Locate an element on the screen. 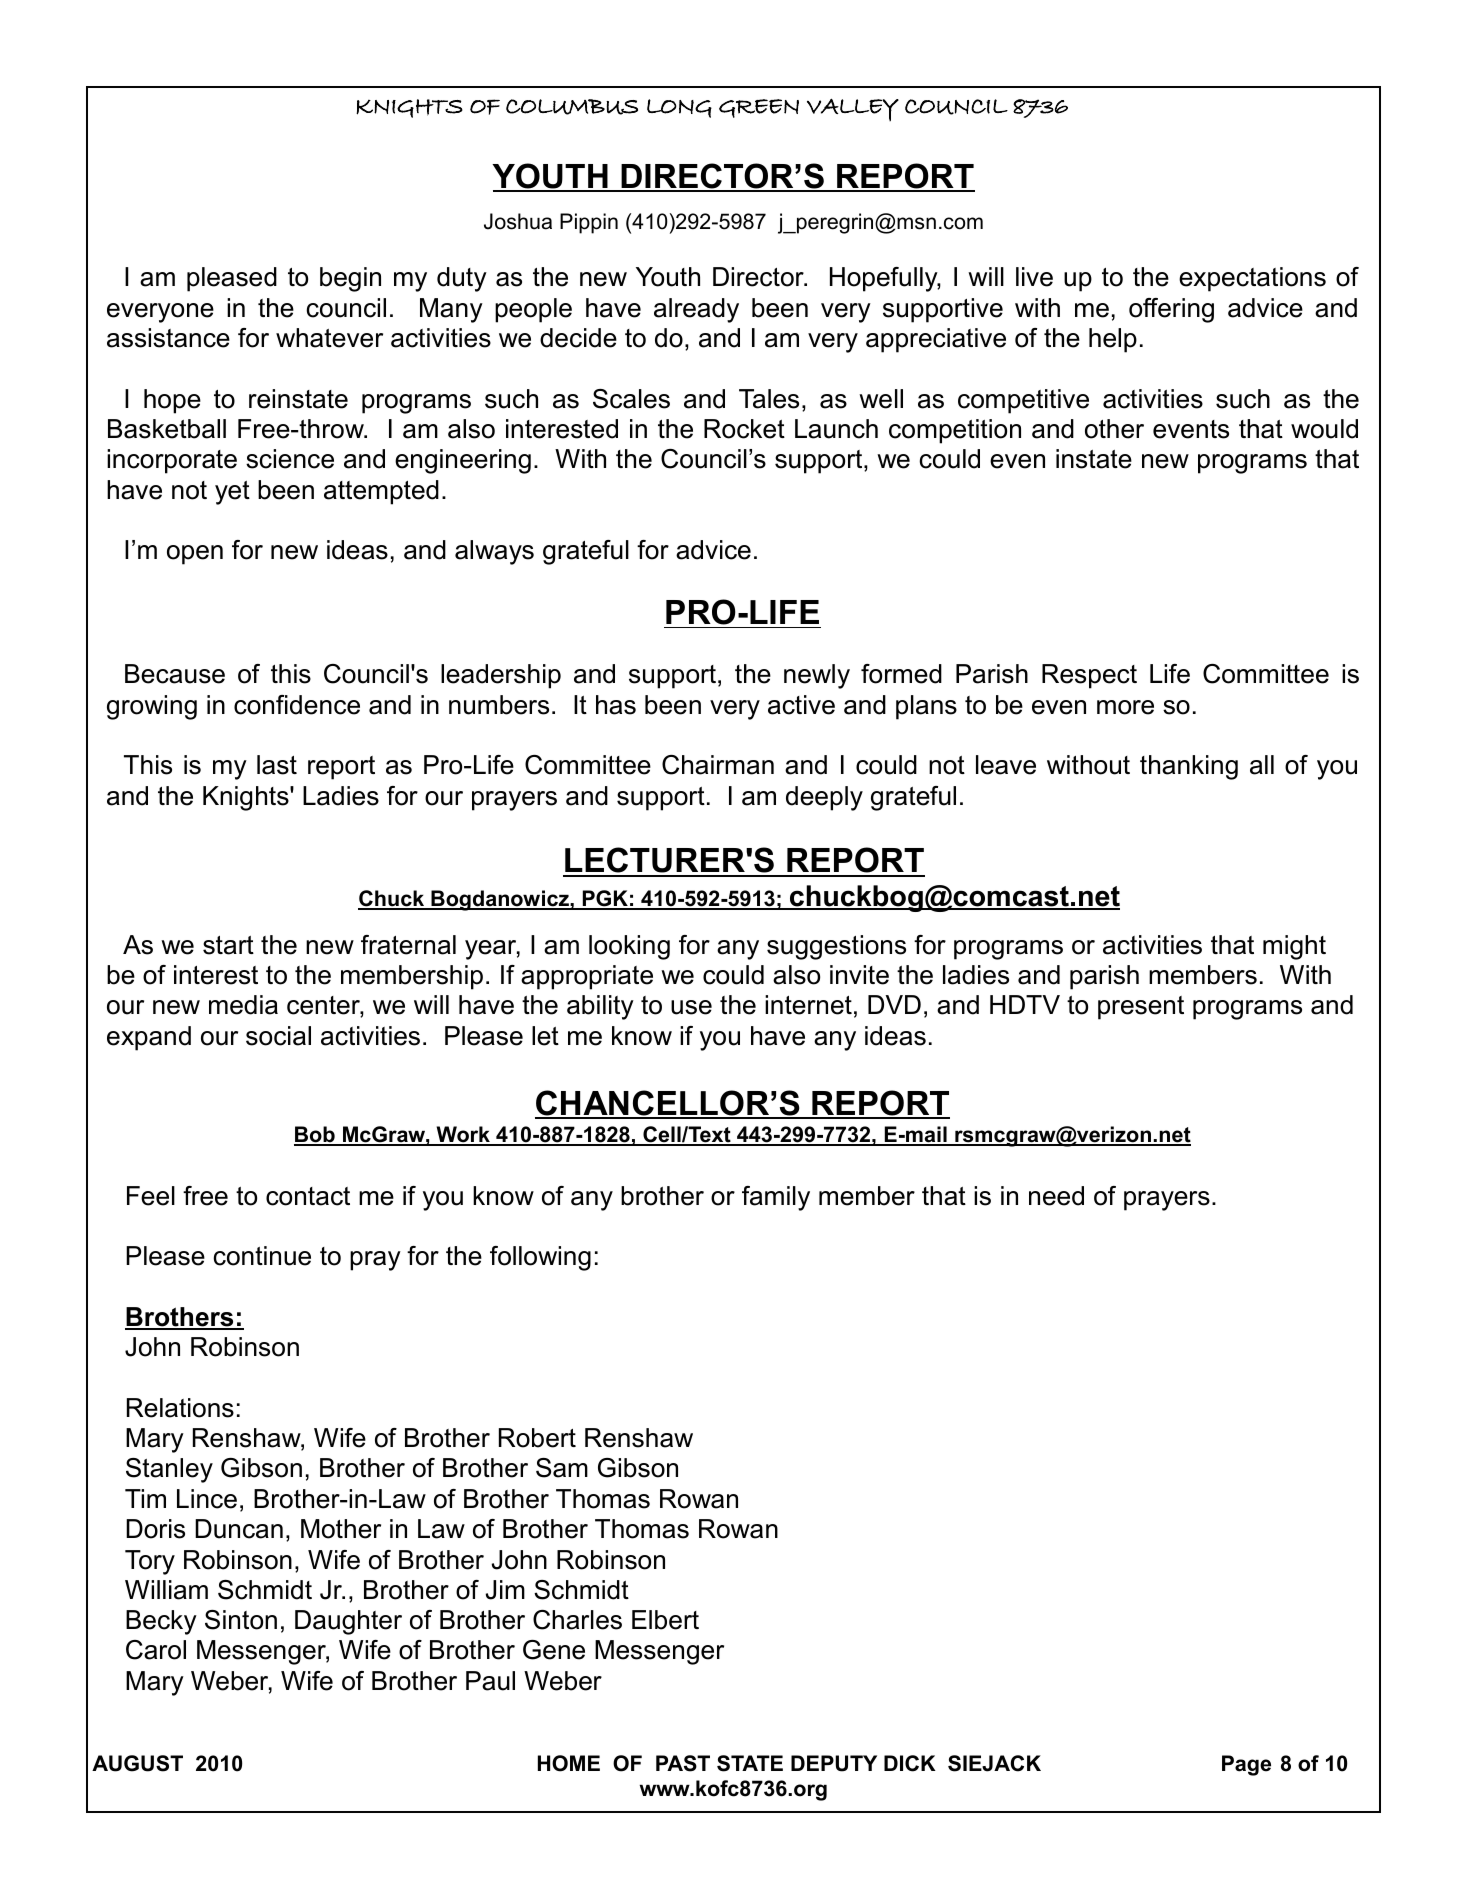 The width and height of the screenshot is (1467, 1899). looking is located at coordinates (629, 947).
